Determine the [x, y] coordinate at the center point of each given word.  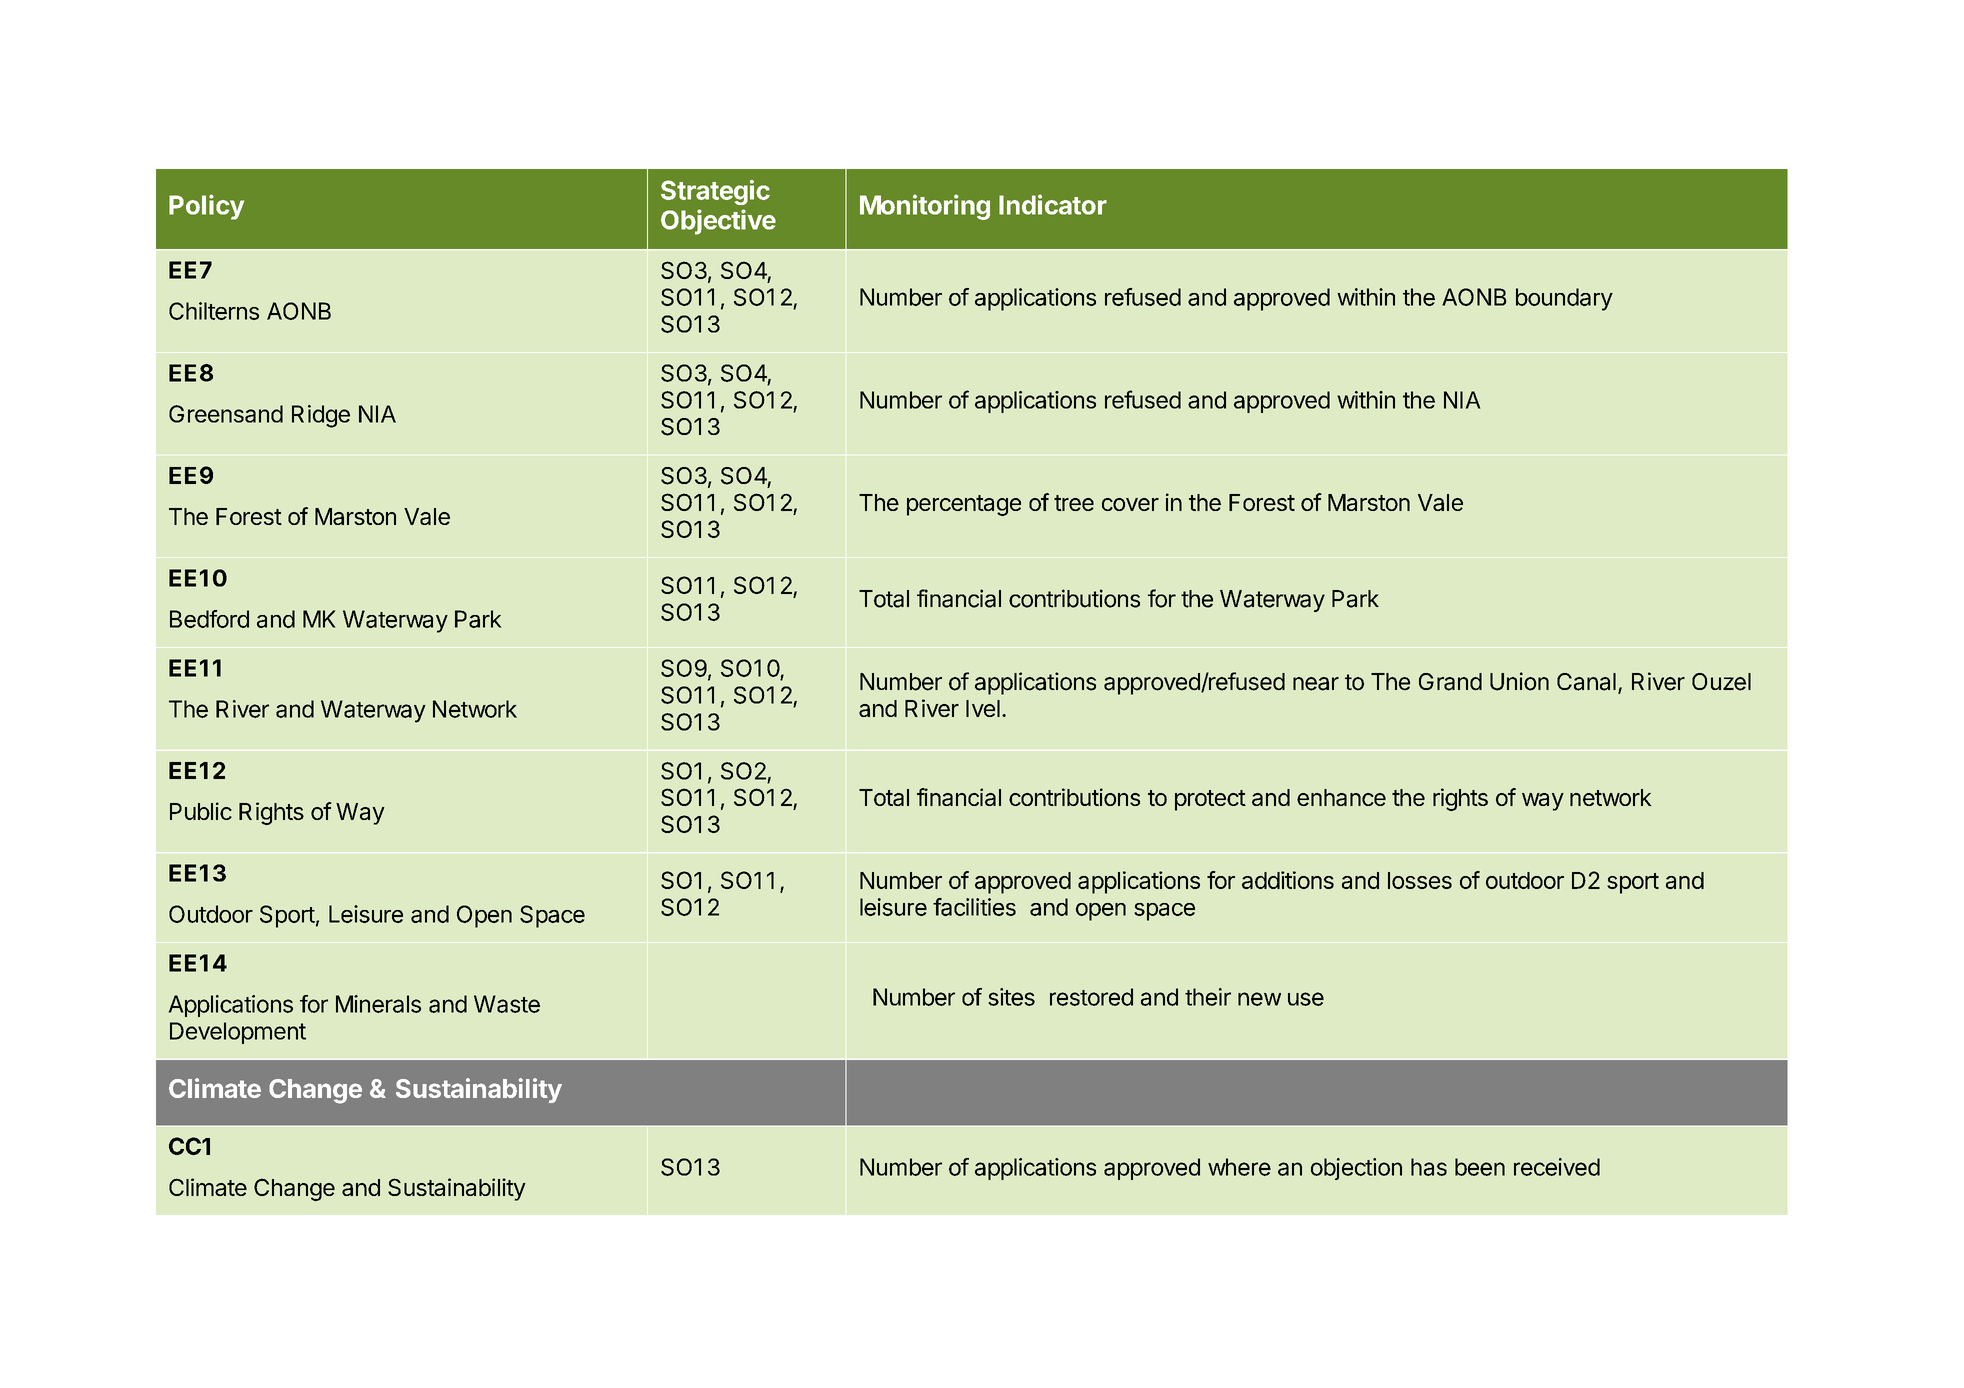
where [1239, 1167]
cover [1130, 504]
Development [238, 1033]
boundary [1564, 299]
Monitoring [925, 207]
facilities [974, 907]
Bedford [209, 619]
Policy [206, 207]
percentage [964, 505]
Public [201, 811]
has [1429, 1167]
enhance [1341, 797]
